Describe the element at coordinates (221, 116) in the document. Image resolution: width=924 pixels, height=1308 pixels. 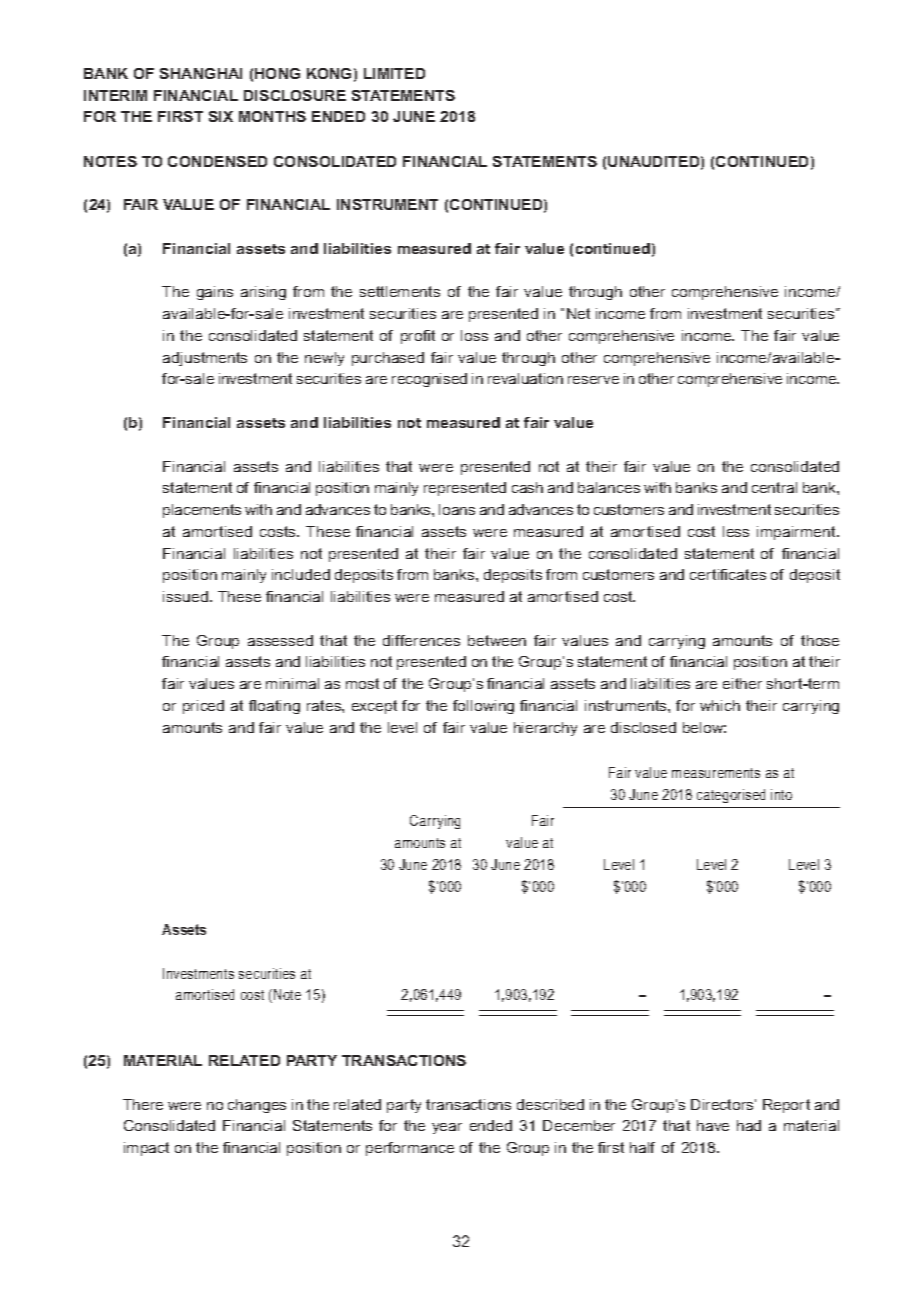
I see `six` at that location.
